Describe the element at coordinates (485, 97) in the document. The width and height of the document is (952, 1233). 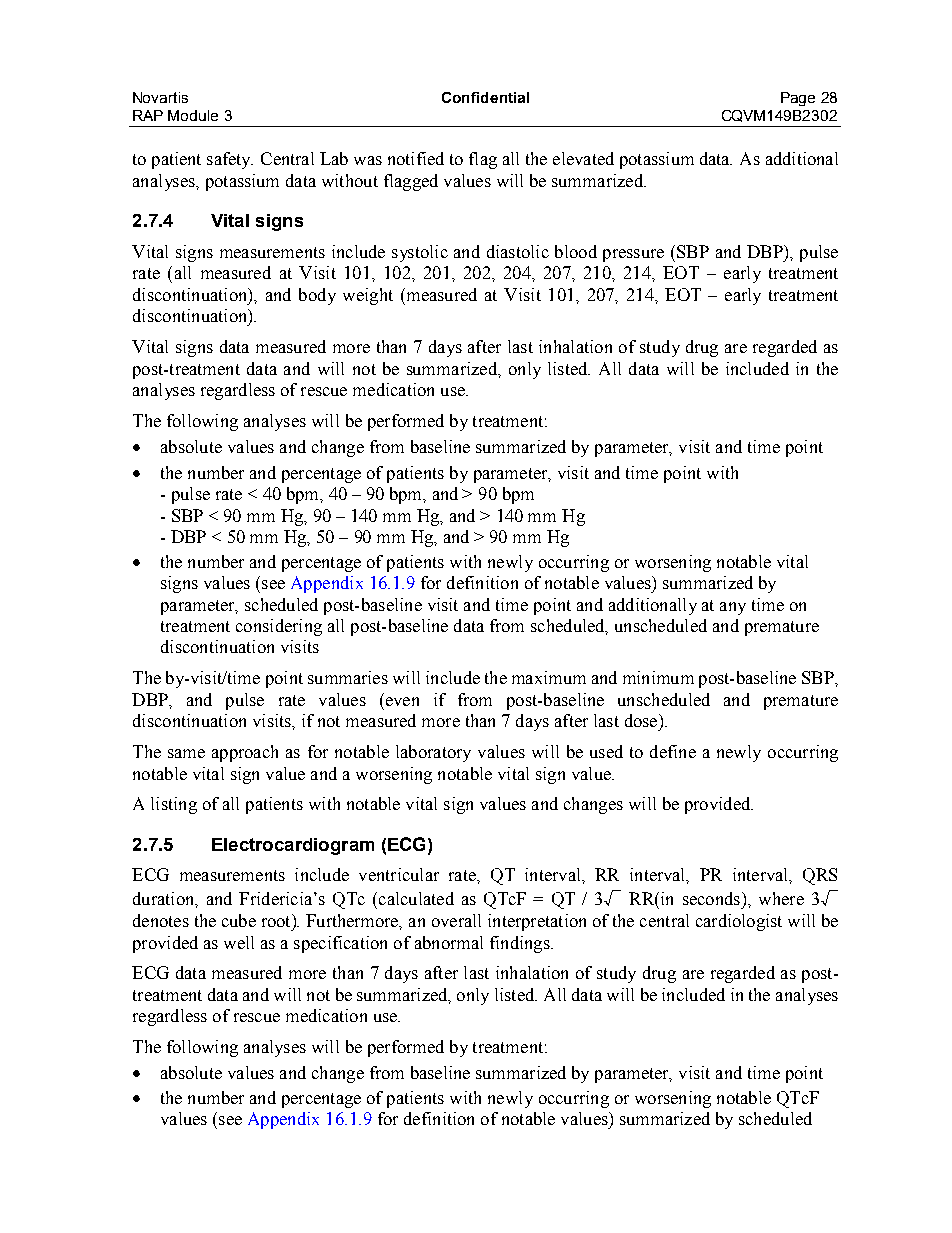
I see `Confidential` at that location.
